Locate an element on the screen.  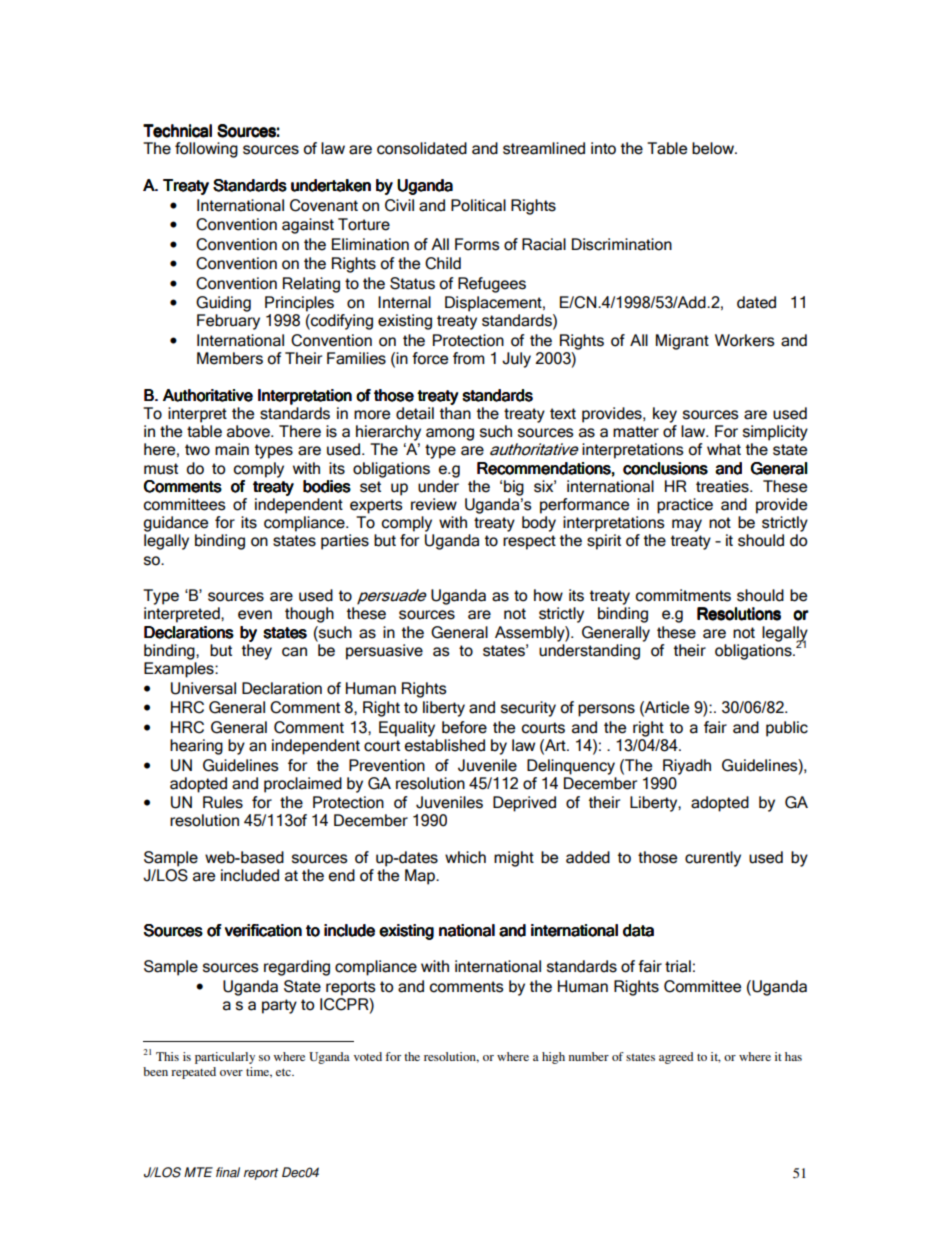
states is located at coordinates (640, 1057).
